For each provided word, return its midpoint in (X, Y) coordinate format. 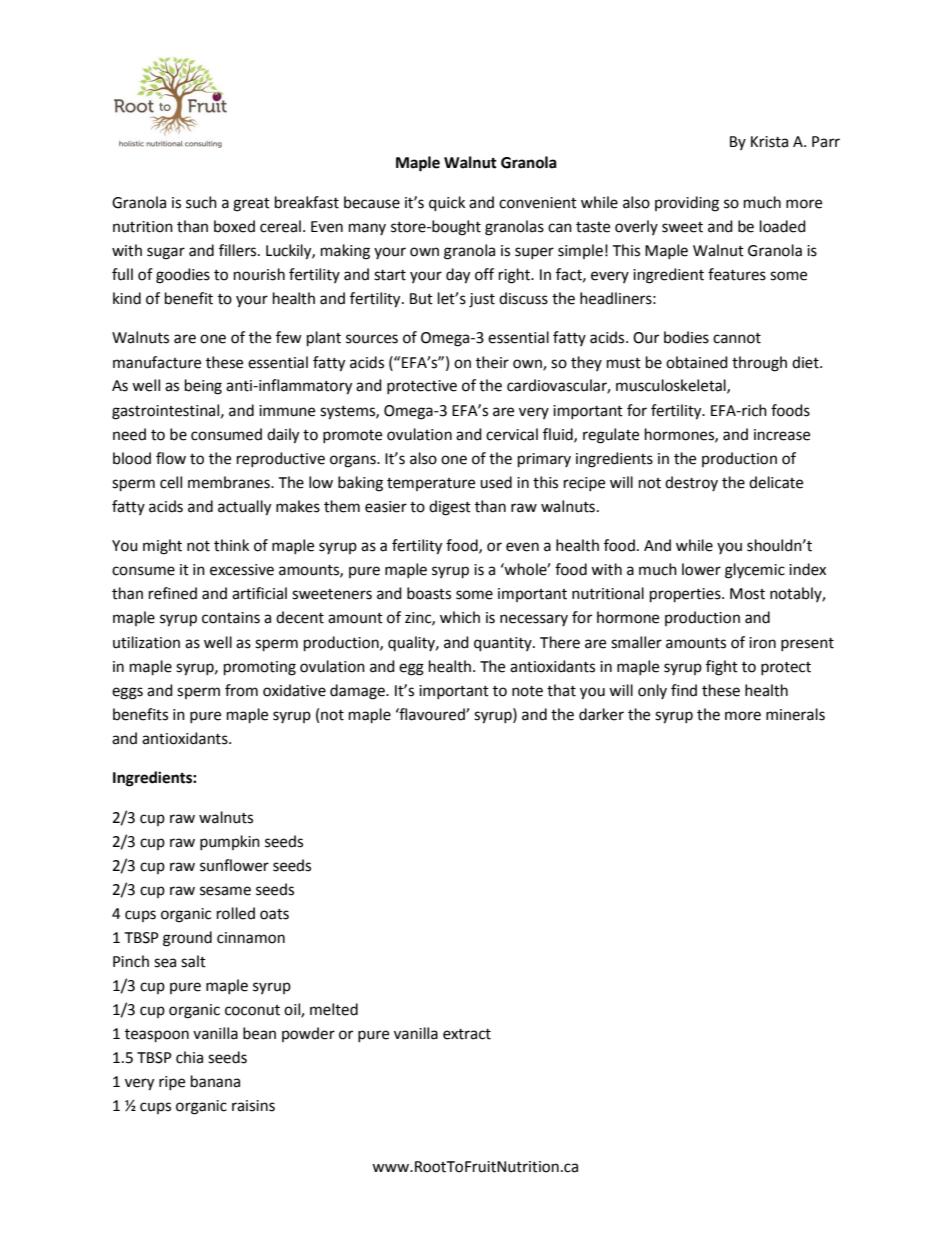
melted (334, 1009)
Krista (769, 142)
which (460, 617)
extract (467, 1034)
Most (747, 594)
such (201, 202)
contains (231, 618)
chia (189, 1057)
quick (447, 204)
